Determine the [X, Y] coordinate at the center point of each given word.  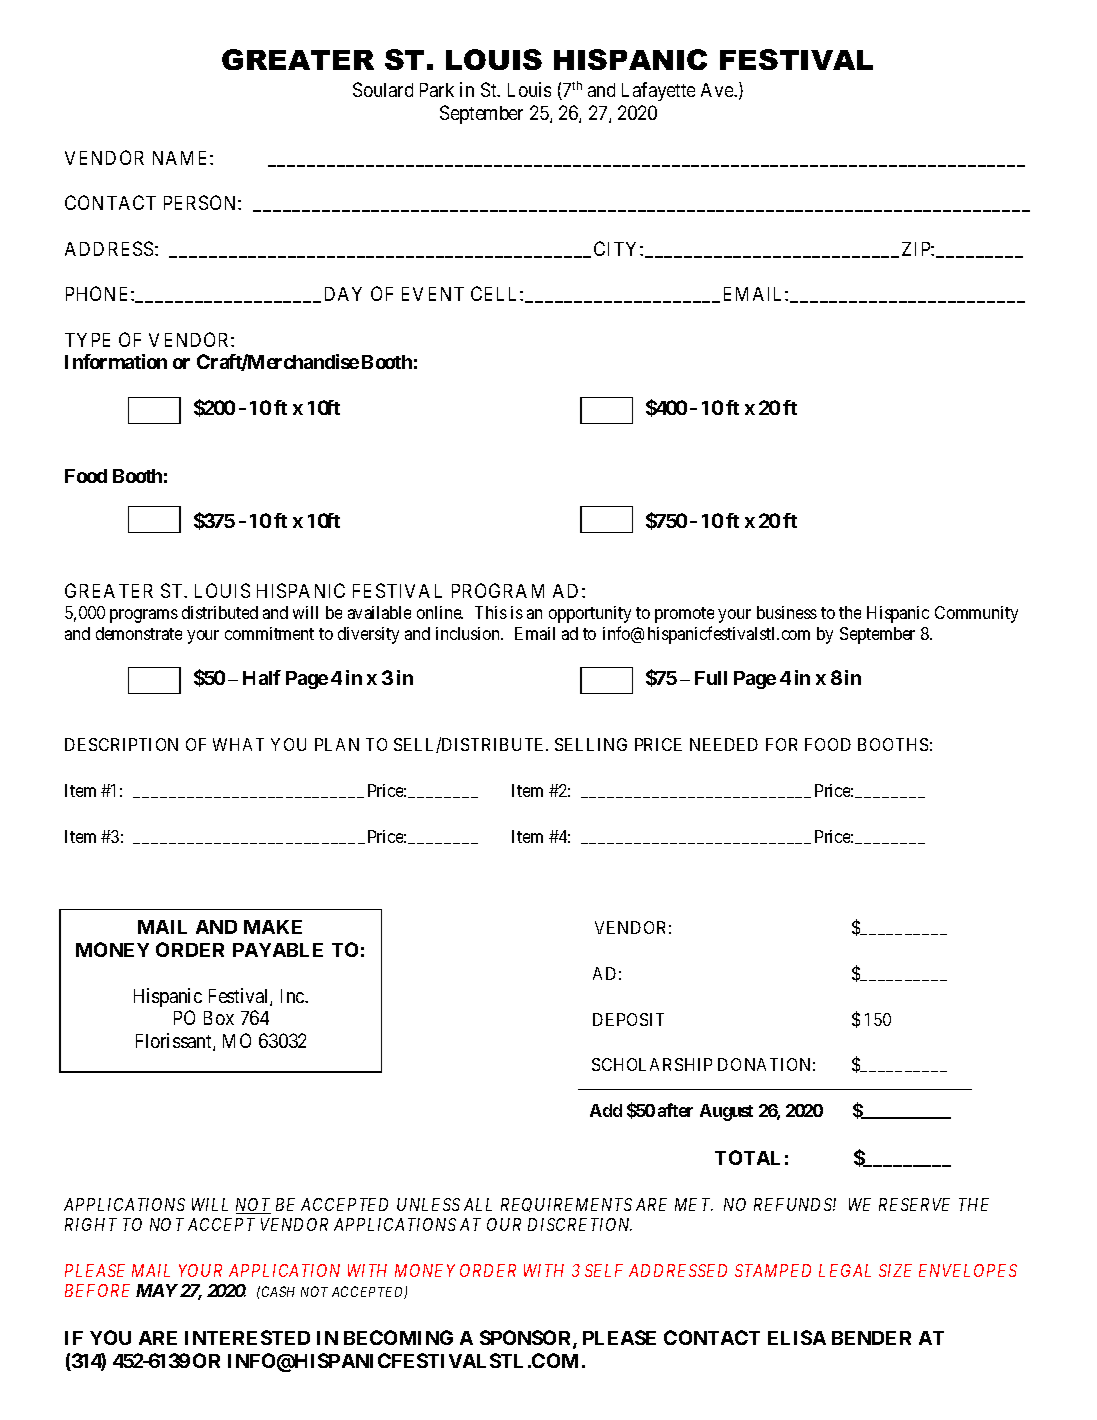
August [726, 1112]
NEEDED [724, 744]
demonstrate [139, 633]
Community [976, 614]
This [491, 612]
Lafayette [658, 91]
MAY [157, 1290]
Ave [718, 90]
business [787, 612]
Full [711, 678]
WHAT [238, 744]
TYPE [87, 340]
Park [437, 90]
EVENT [433, 294]
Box [219, 1018]
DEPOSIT [628, 1019]
